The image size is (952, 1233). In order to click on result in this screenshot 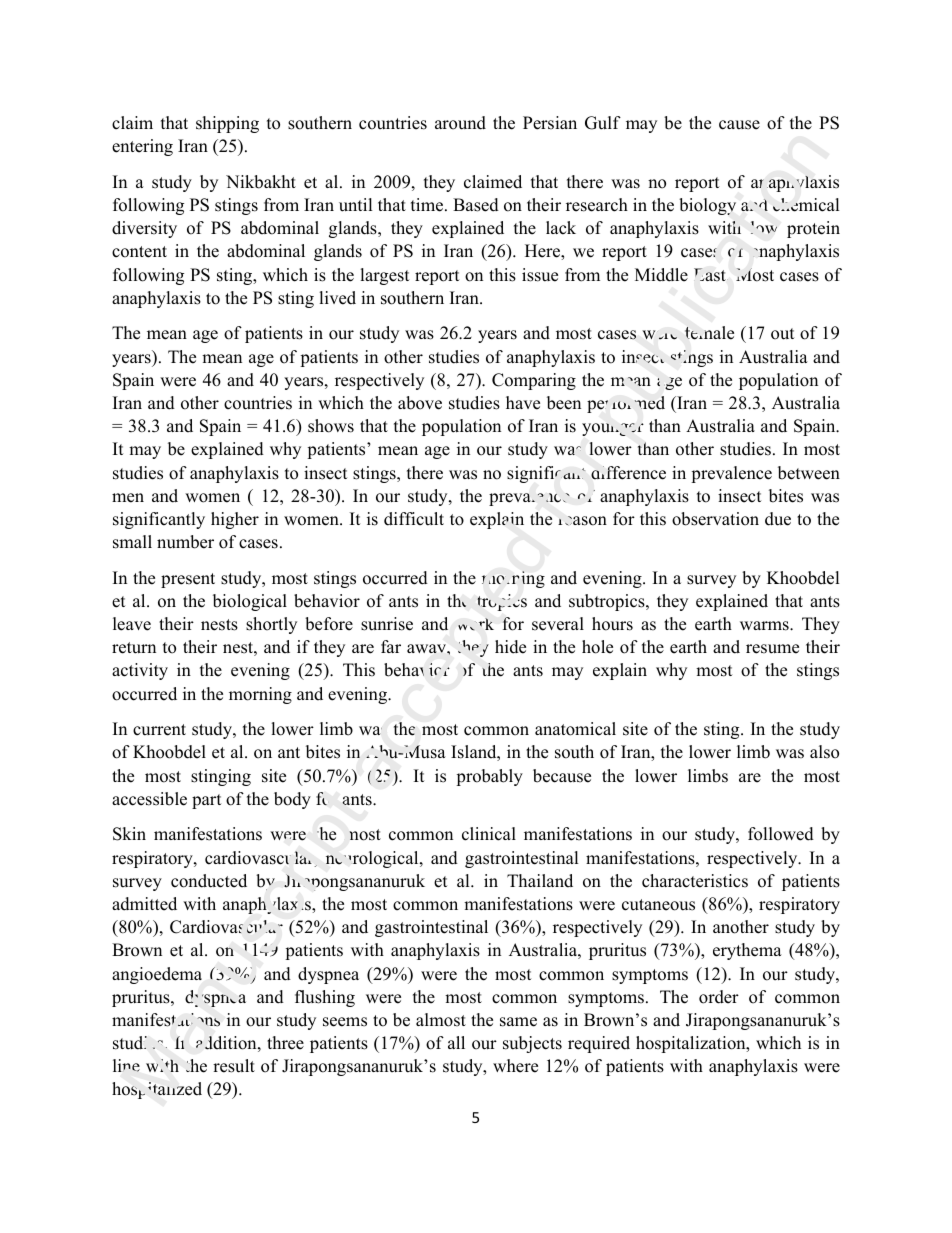, I will do `click(234, 1066)`.
